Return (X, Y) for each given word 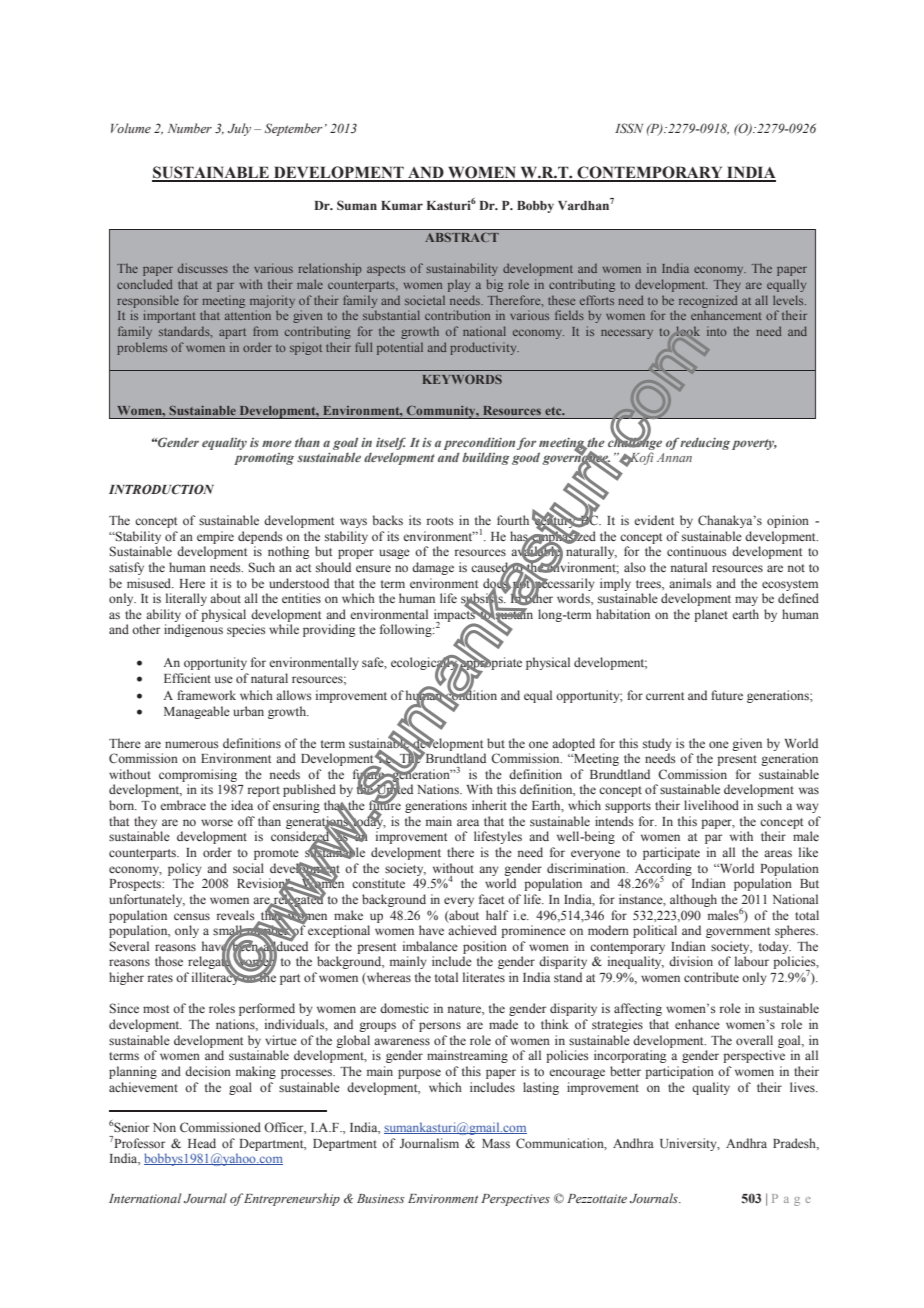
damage (433, 568)
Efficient (187, 678)
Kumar (402, 205)
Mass (496, 1143)
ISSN (629, 128)
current (665, 696)
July (239, 129)
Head (202, 1143)
